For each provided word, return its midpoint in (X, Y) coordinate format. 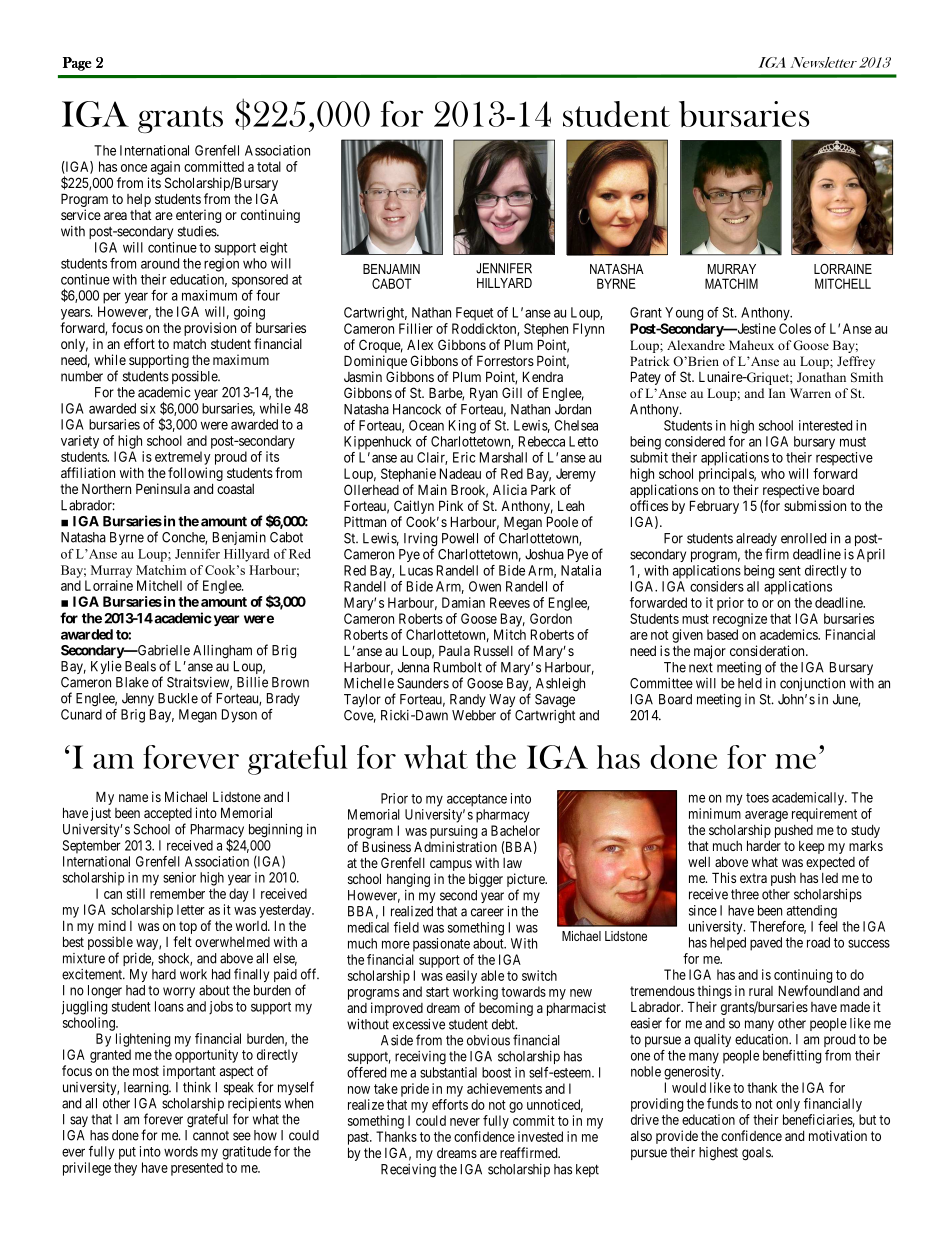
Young (684, 314)
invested (540, 1136)
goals (757, 1154)
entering (198, 216)
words (181, 1151)
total (269, 166)
